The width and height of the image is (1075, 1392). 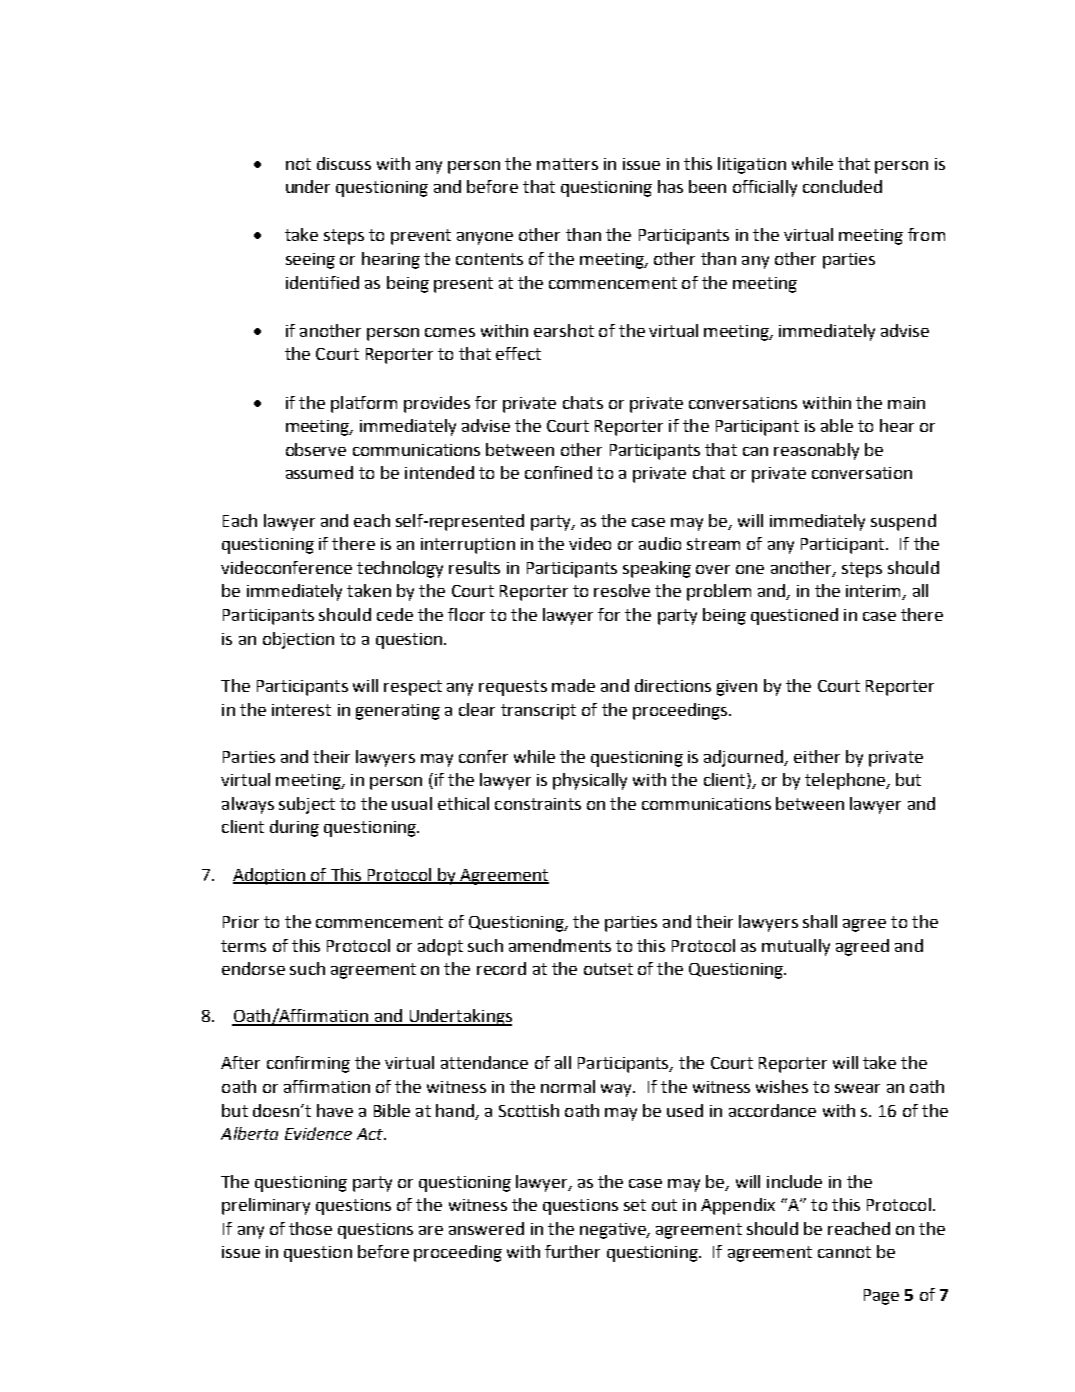 I want to click on transcript, so click(x=538, y=712).
